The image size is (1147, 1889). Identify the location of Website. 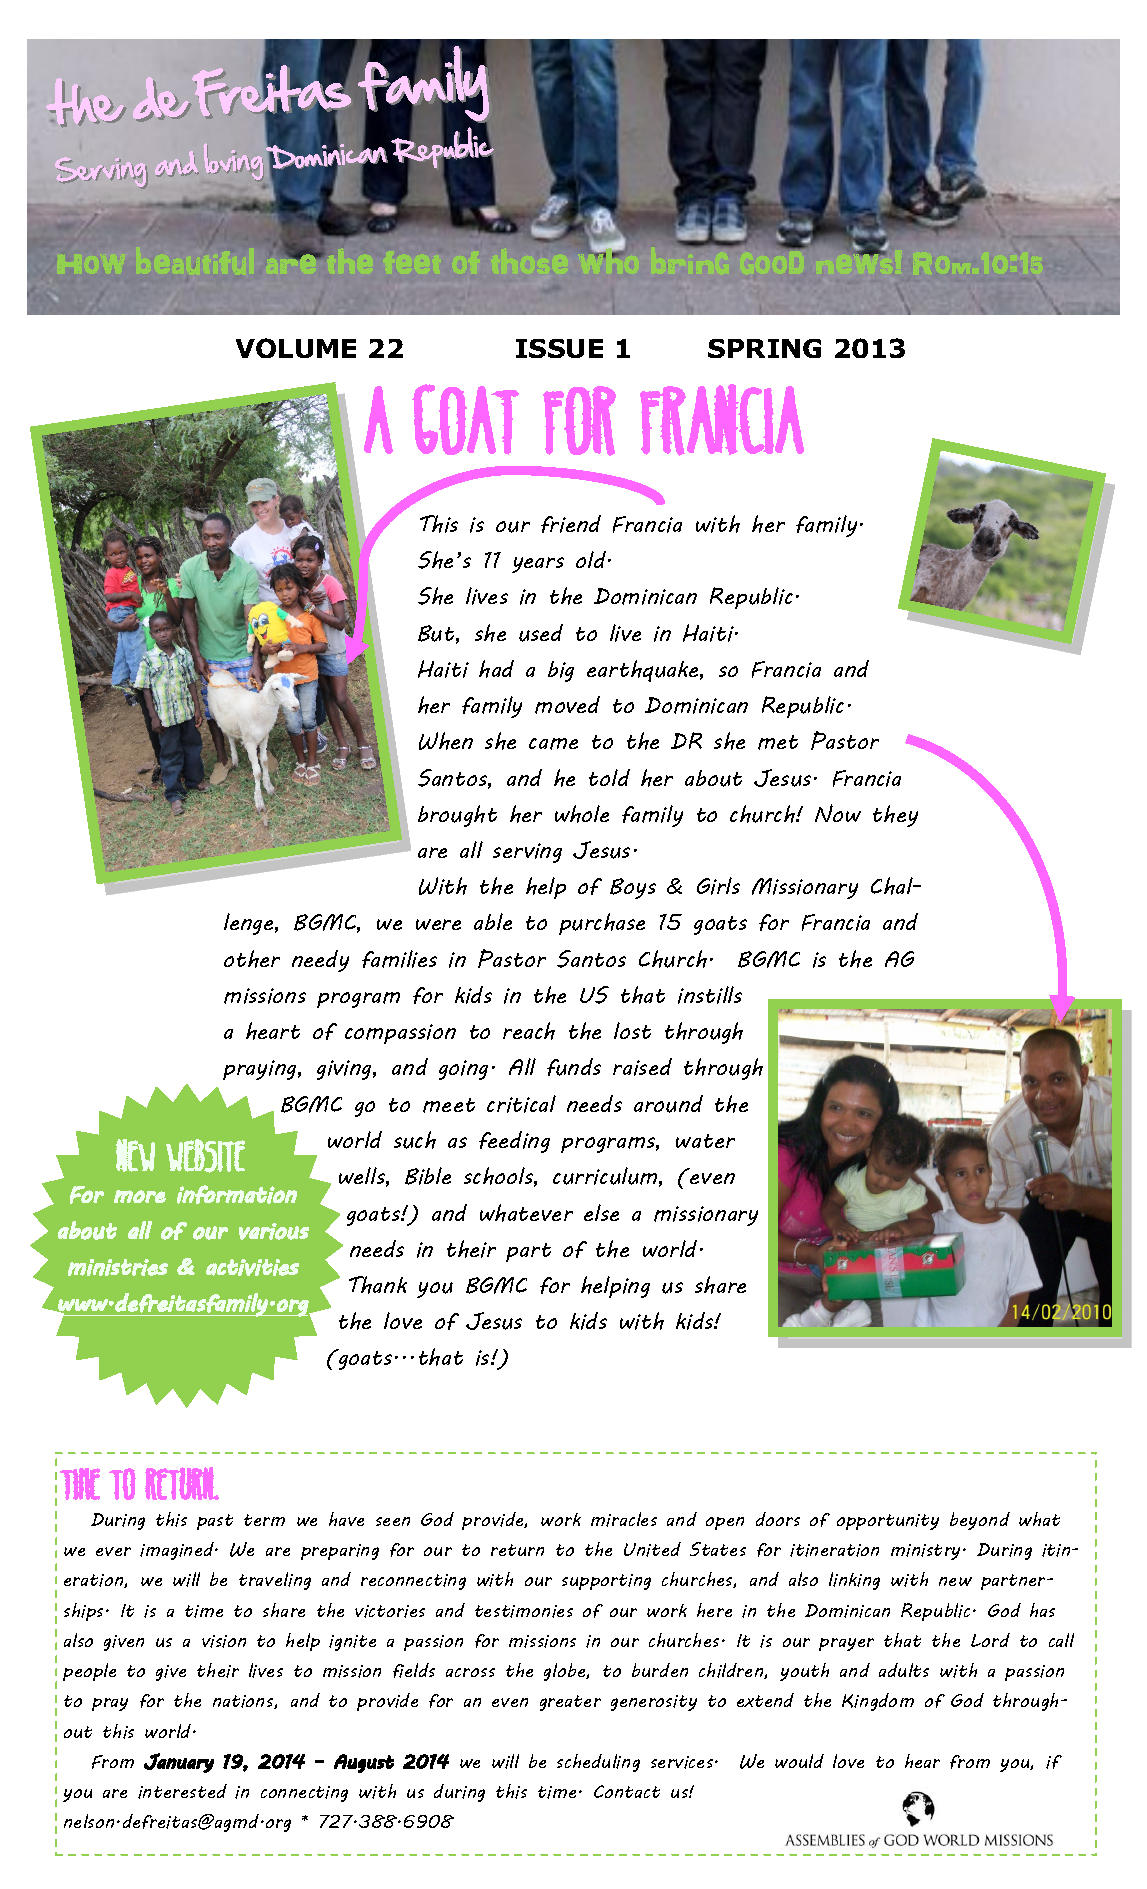
(205, 1156).
